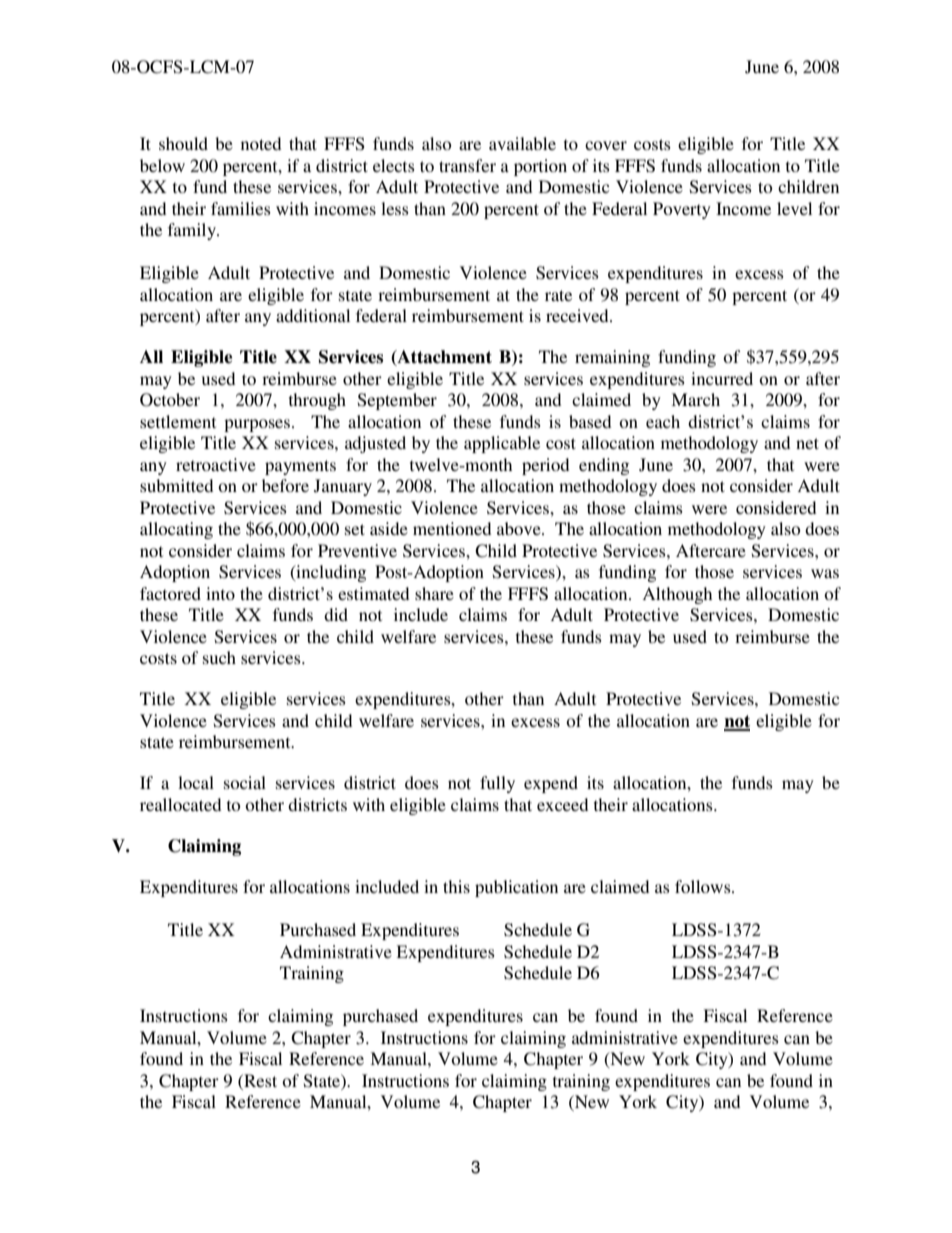 This screenshot has width=952, height=1233. Describe the element at coordinates (434, 593) in the screenshot. I see `share` at that location.
